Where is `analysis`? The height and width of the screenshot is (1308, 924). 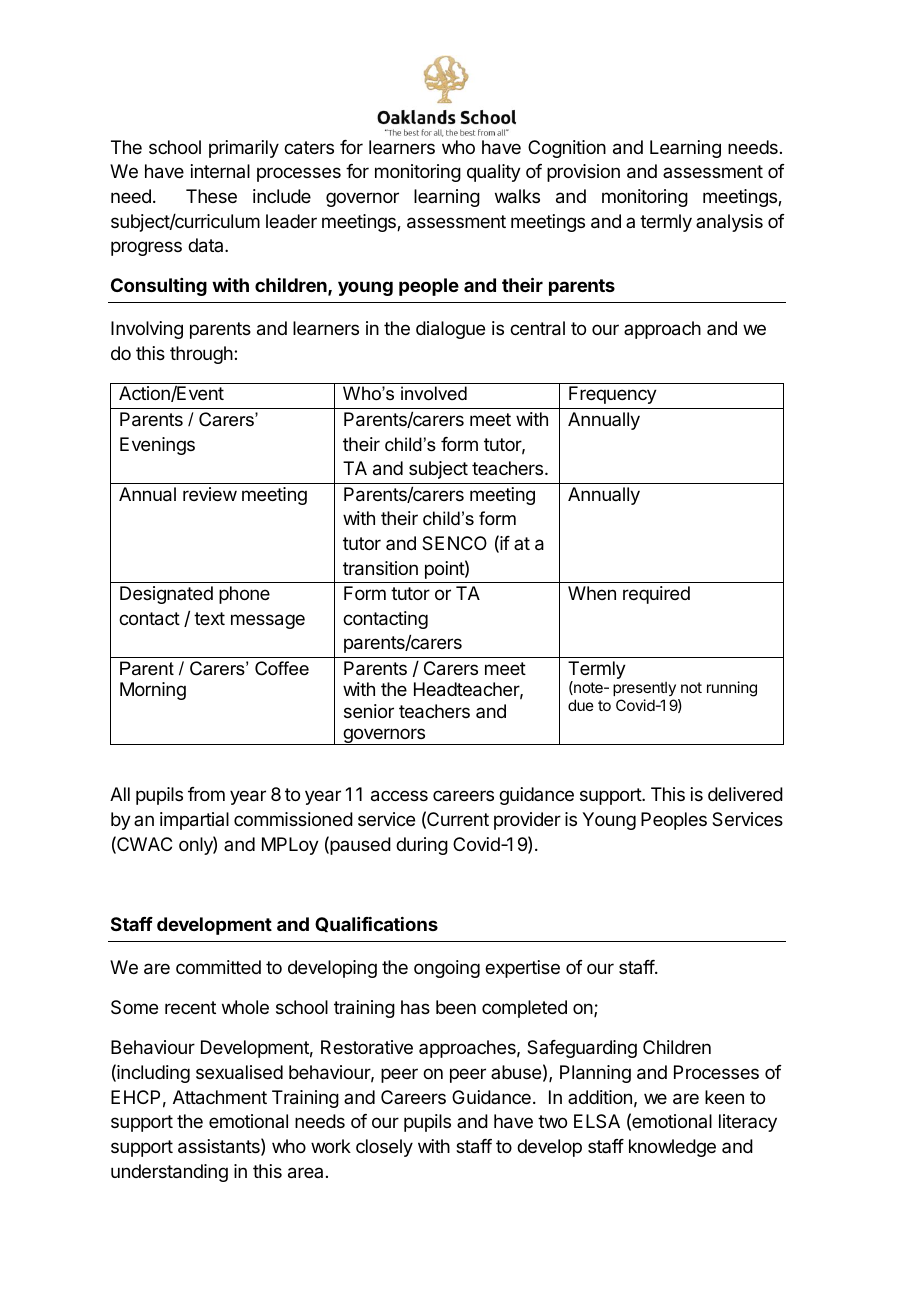
analysis is located at coordinates (729, 223).
